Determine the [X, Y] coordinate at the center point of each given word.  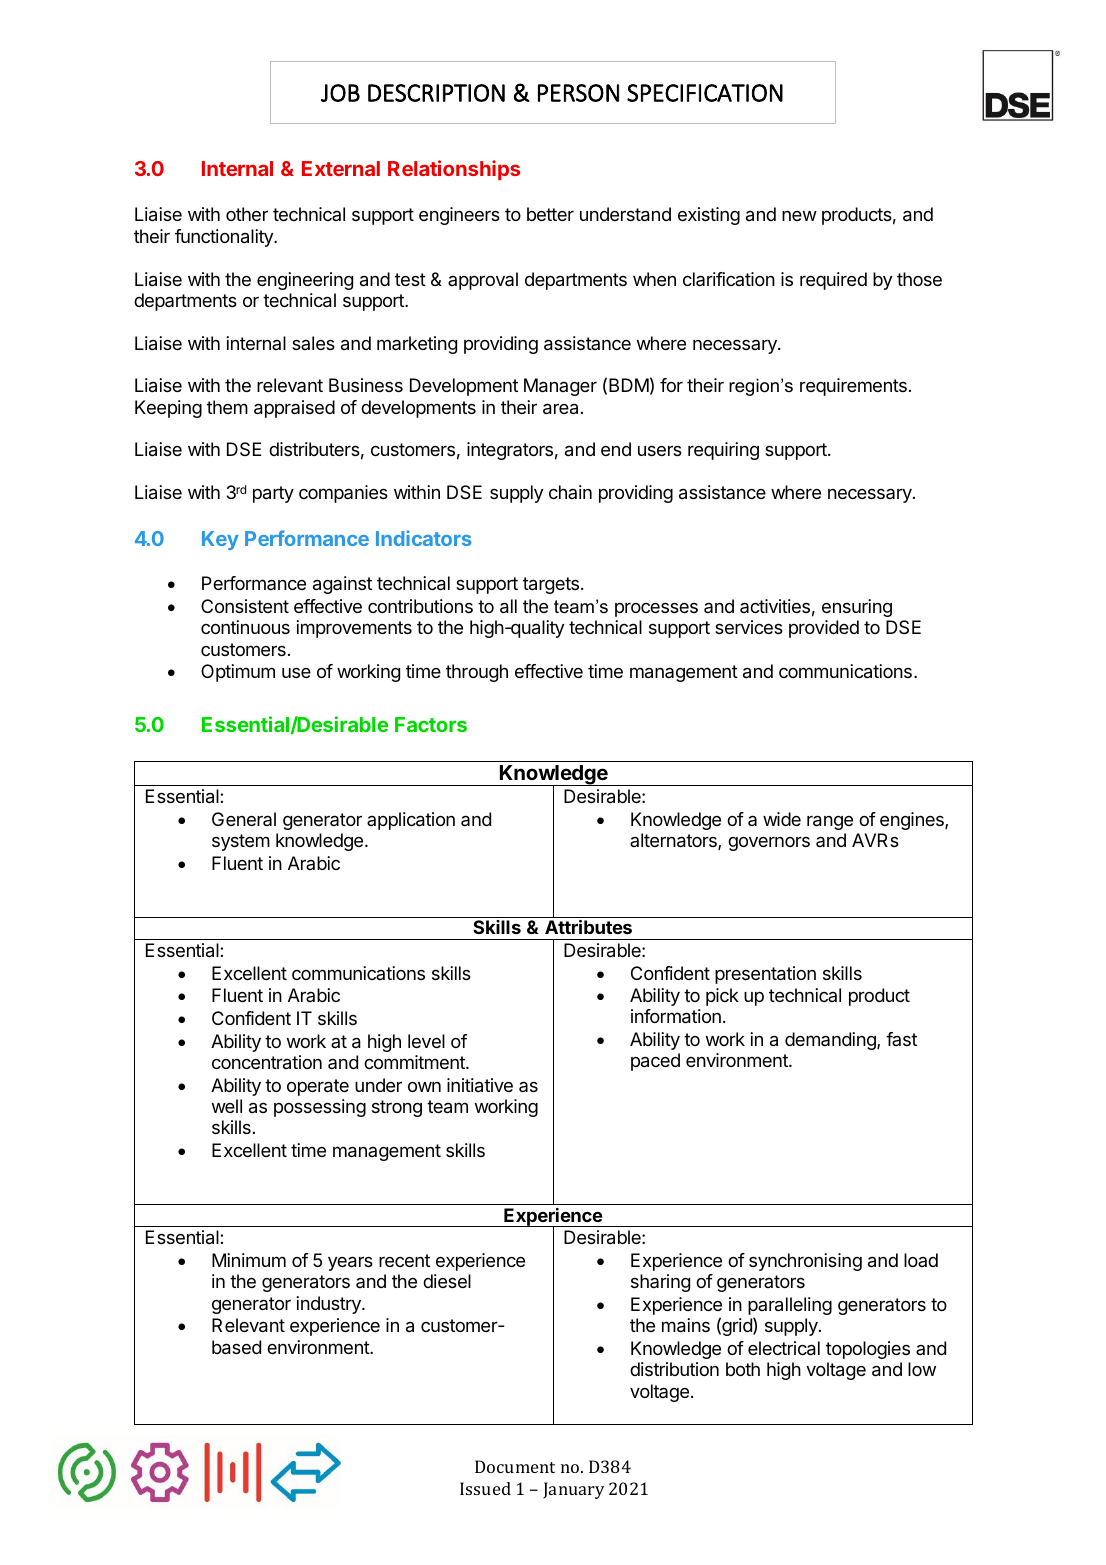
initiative [480, 1085]
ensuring [857, 608]
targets [551, 585]
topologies [868, 1350]
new [799, 216]
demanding [831, 1041]
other [247, 214]
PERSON [578, 93]
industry [329, 1305]
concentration [267, 1062]
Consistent [245, 606]
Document [515, 1466]
